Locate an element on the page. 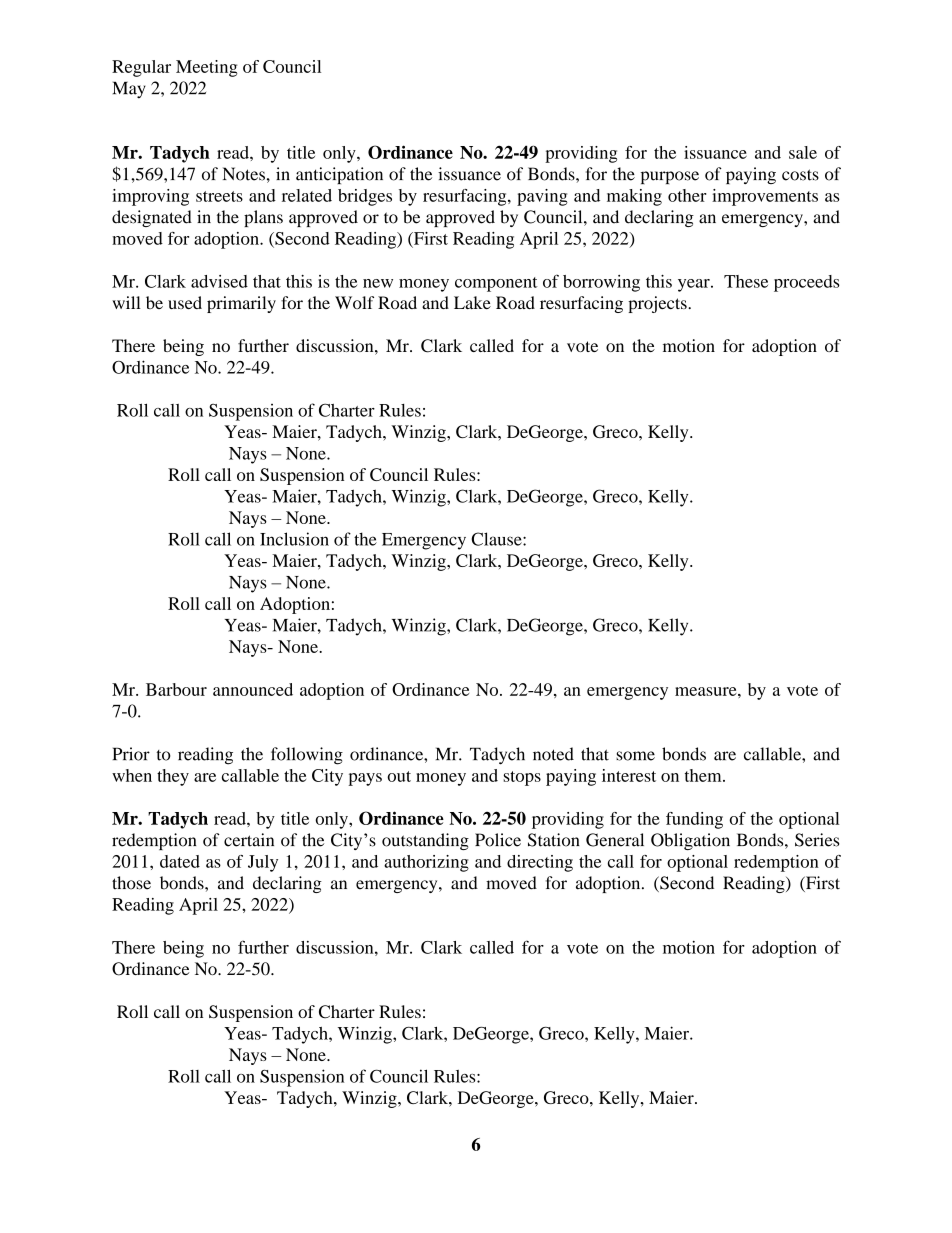 The image size is (952, 1233). dated is located at coordinates (180, 861).
